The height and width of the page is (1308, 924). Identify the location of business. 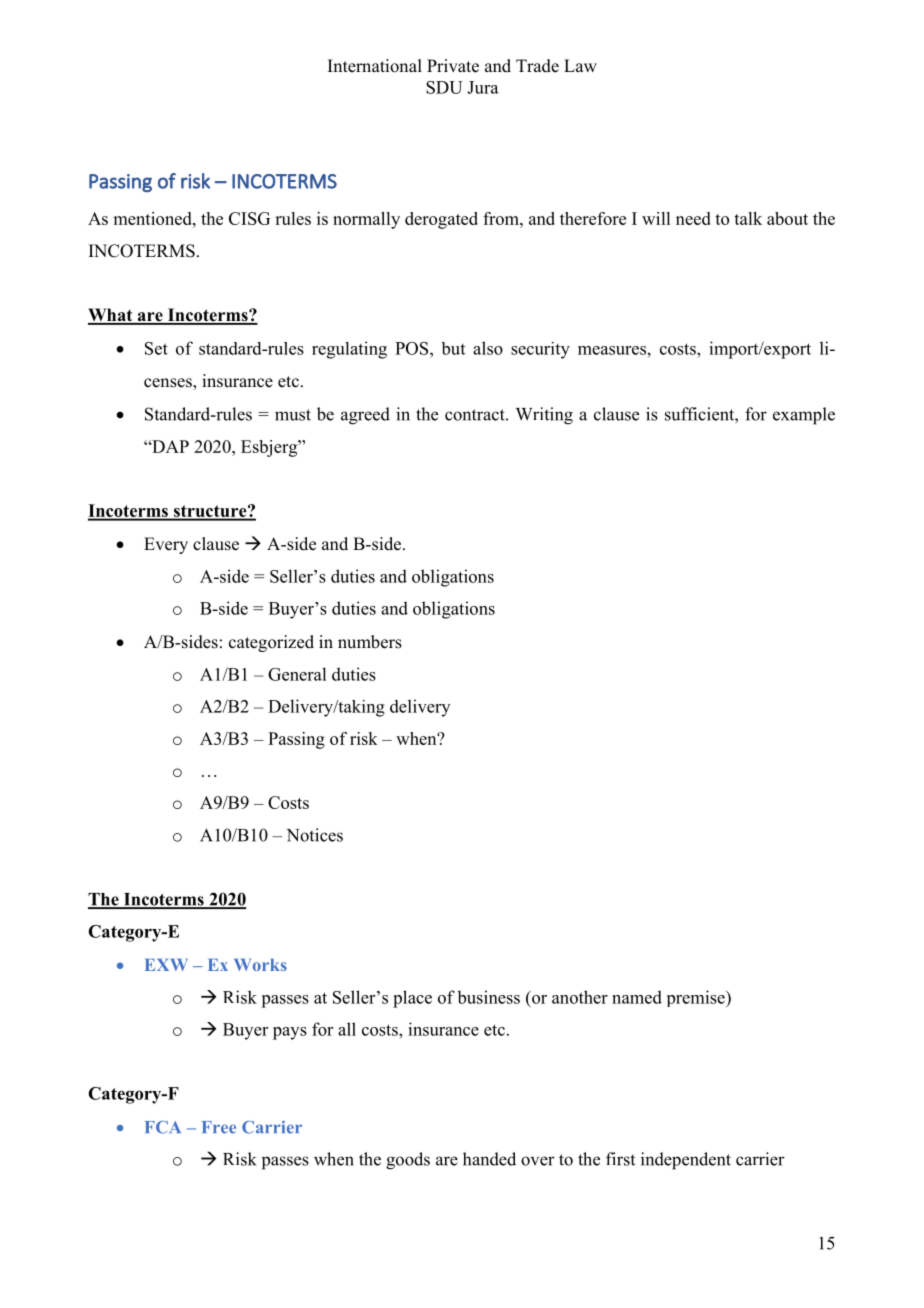
(488, 997).
